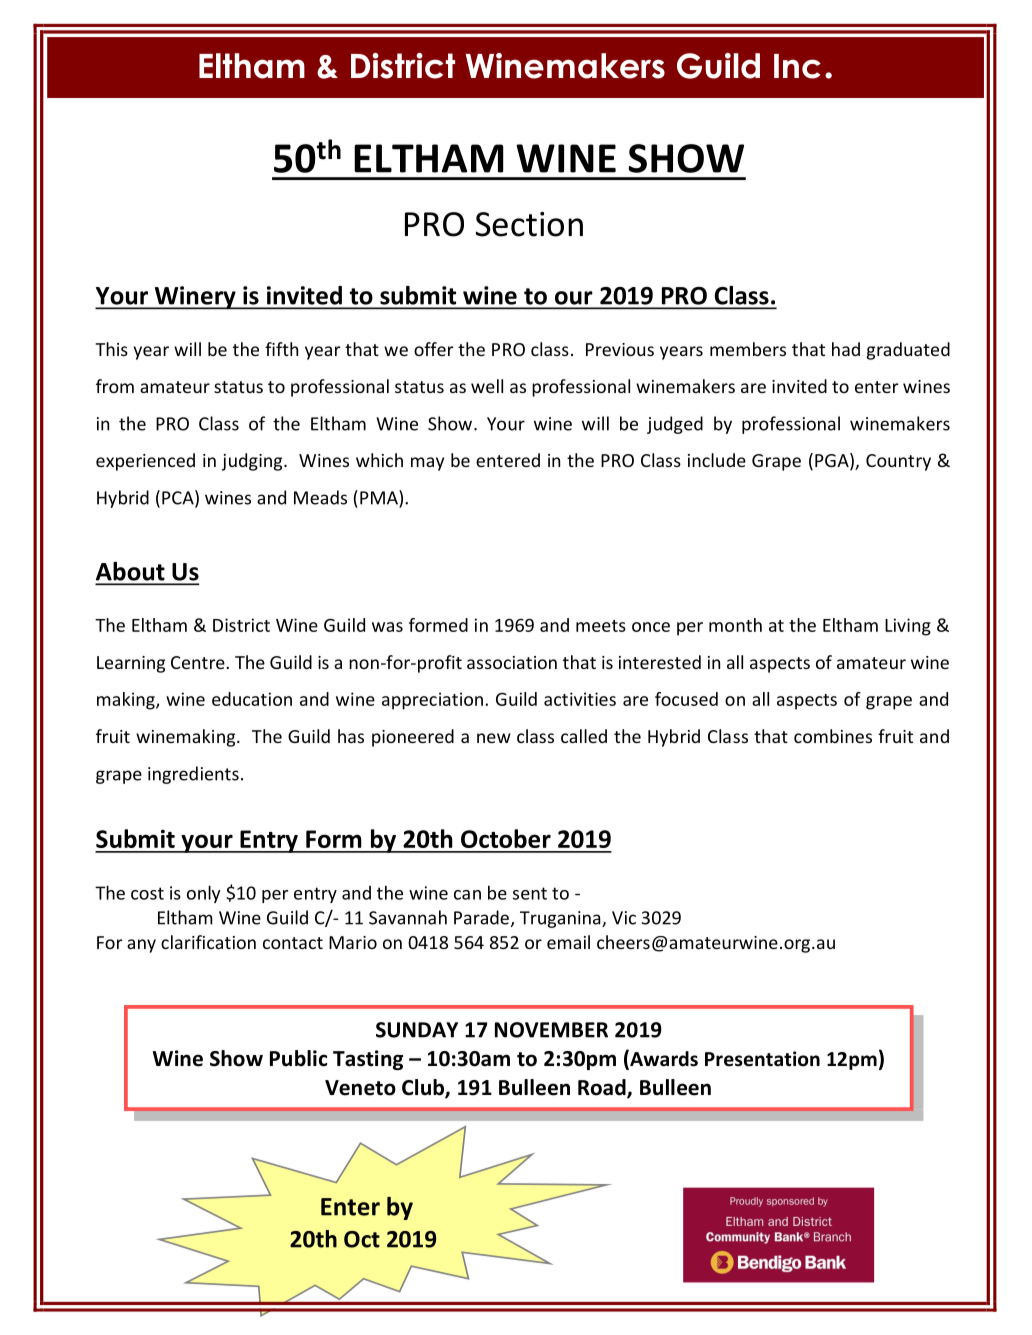  I want to click on Centre, so click(199, 662).
